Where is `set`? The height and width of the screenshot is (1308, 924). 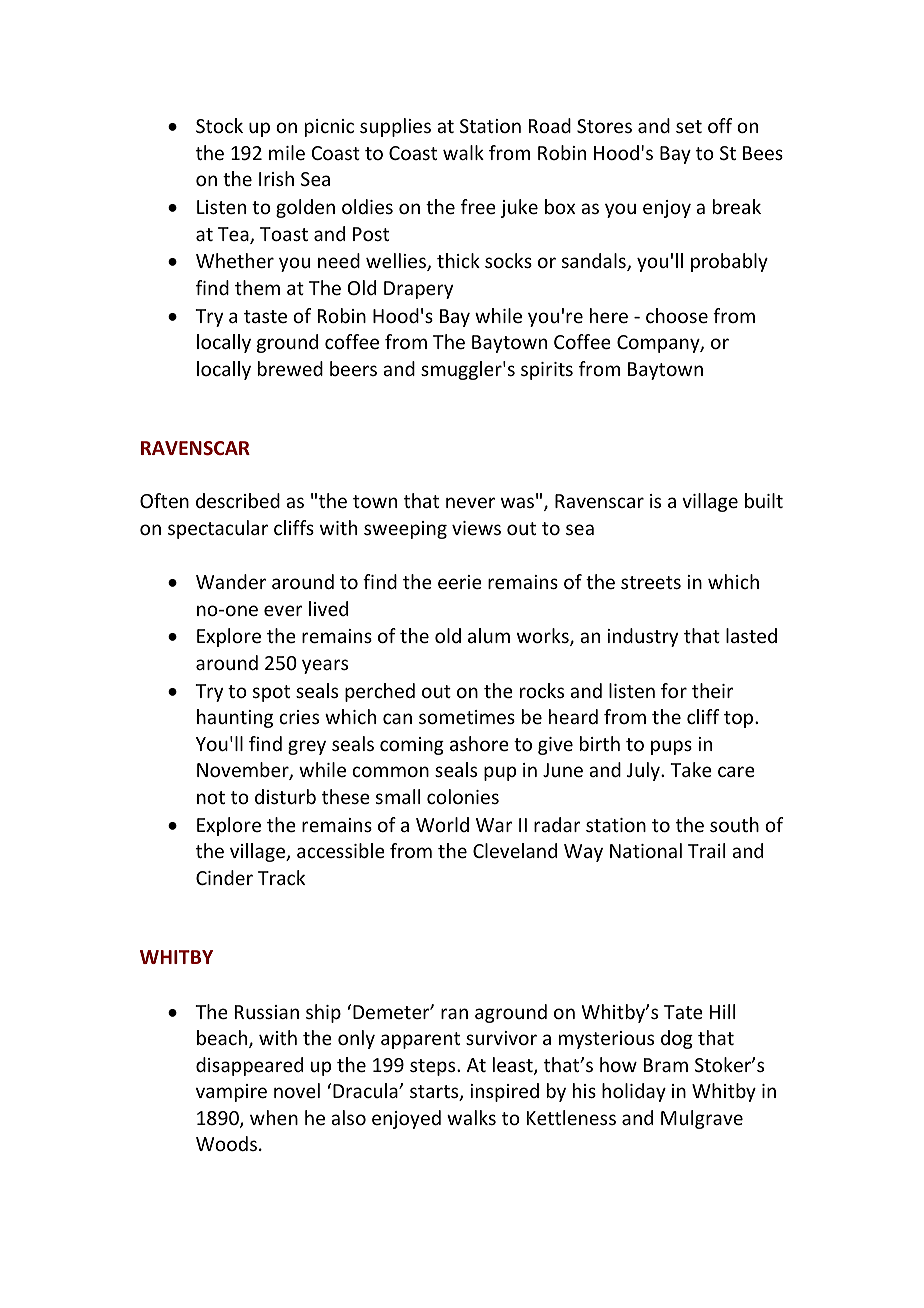 set is located at coordinates (689, 126).
